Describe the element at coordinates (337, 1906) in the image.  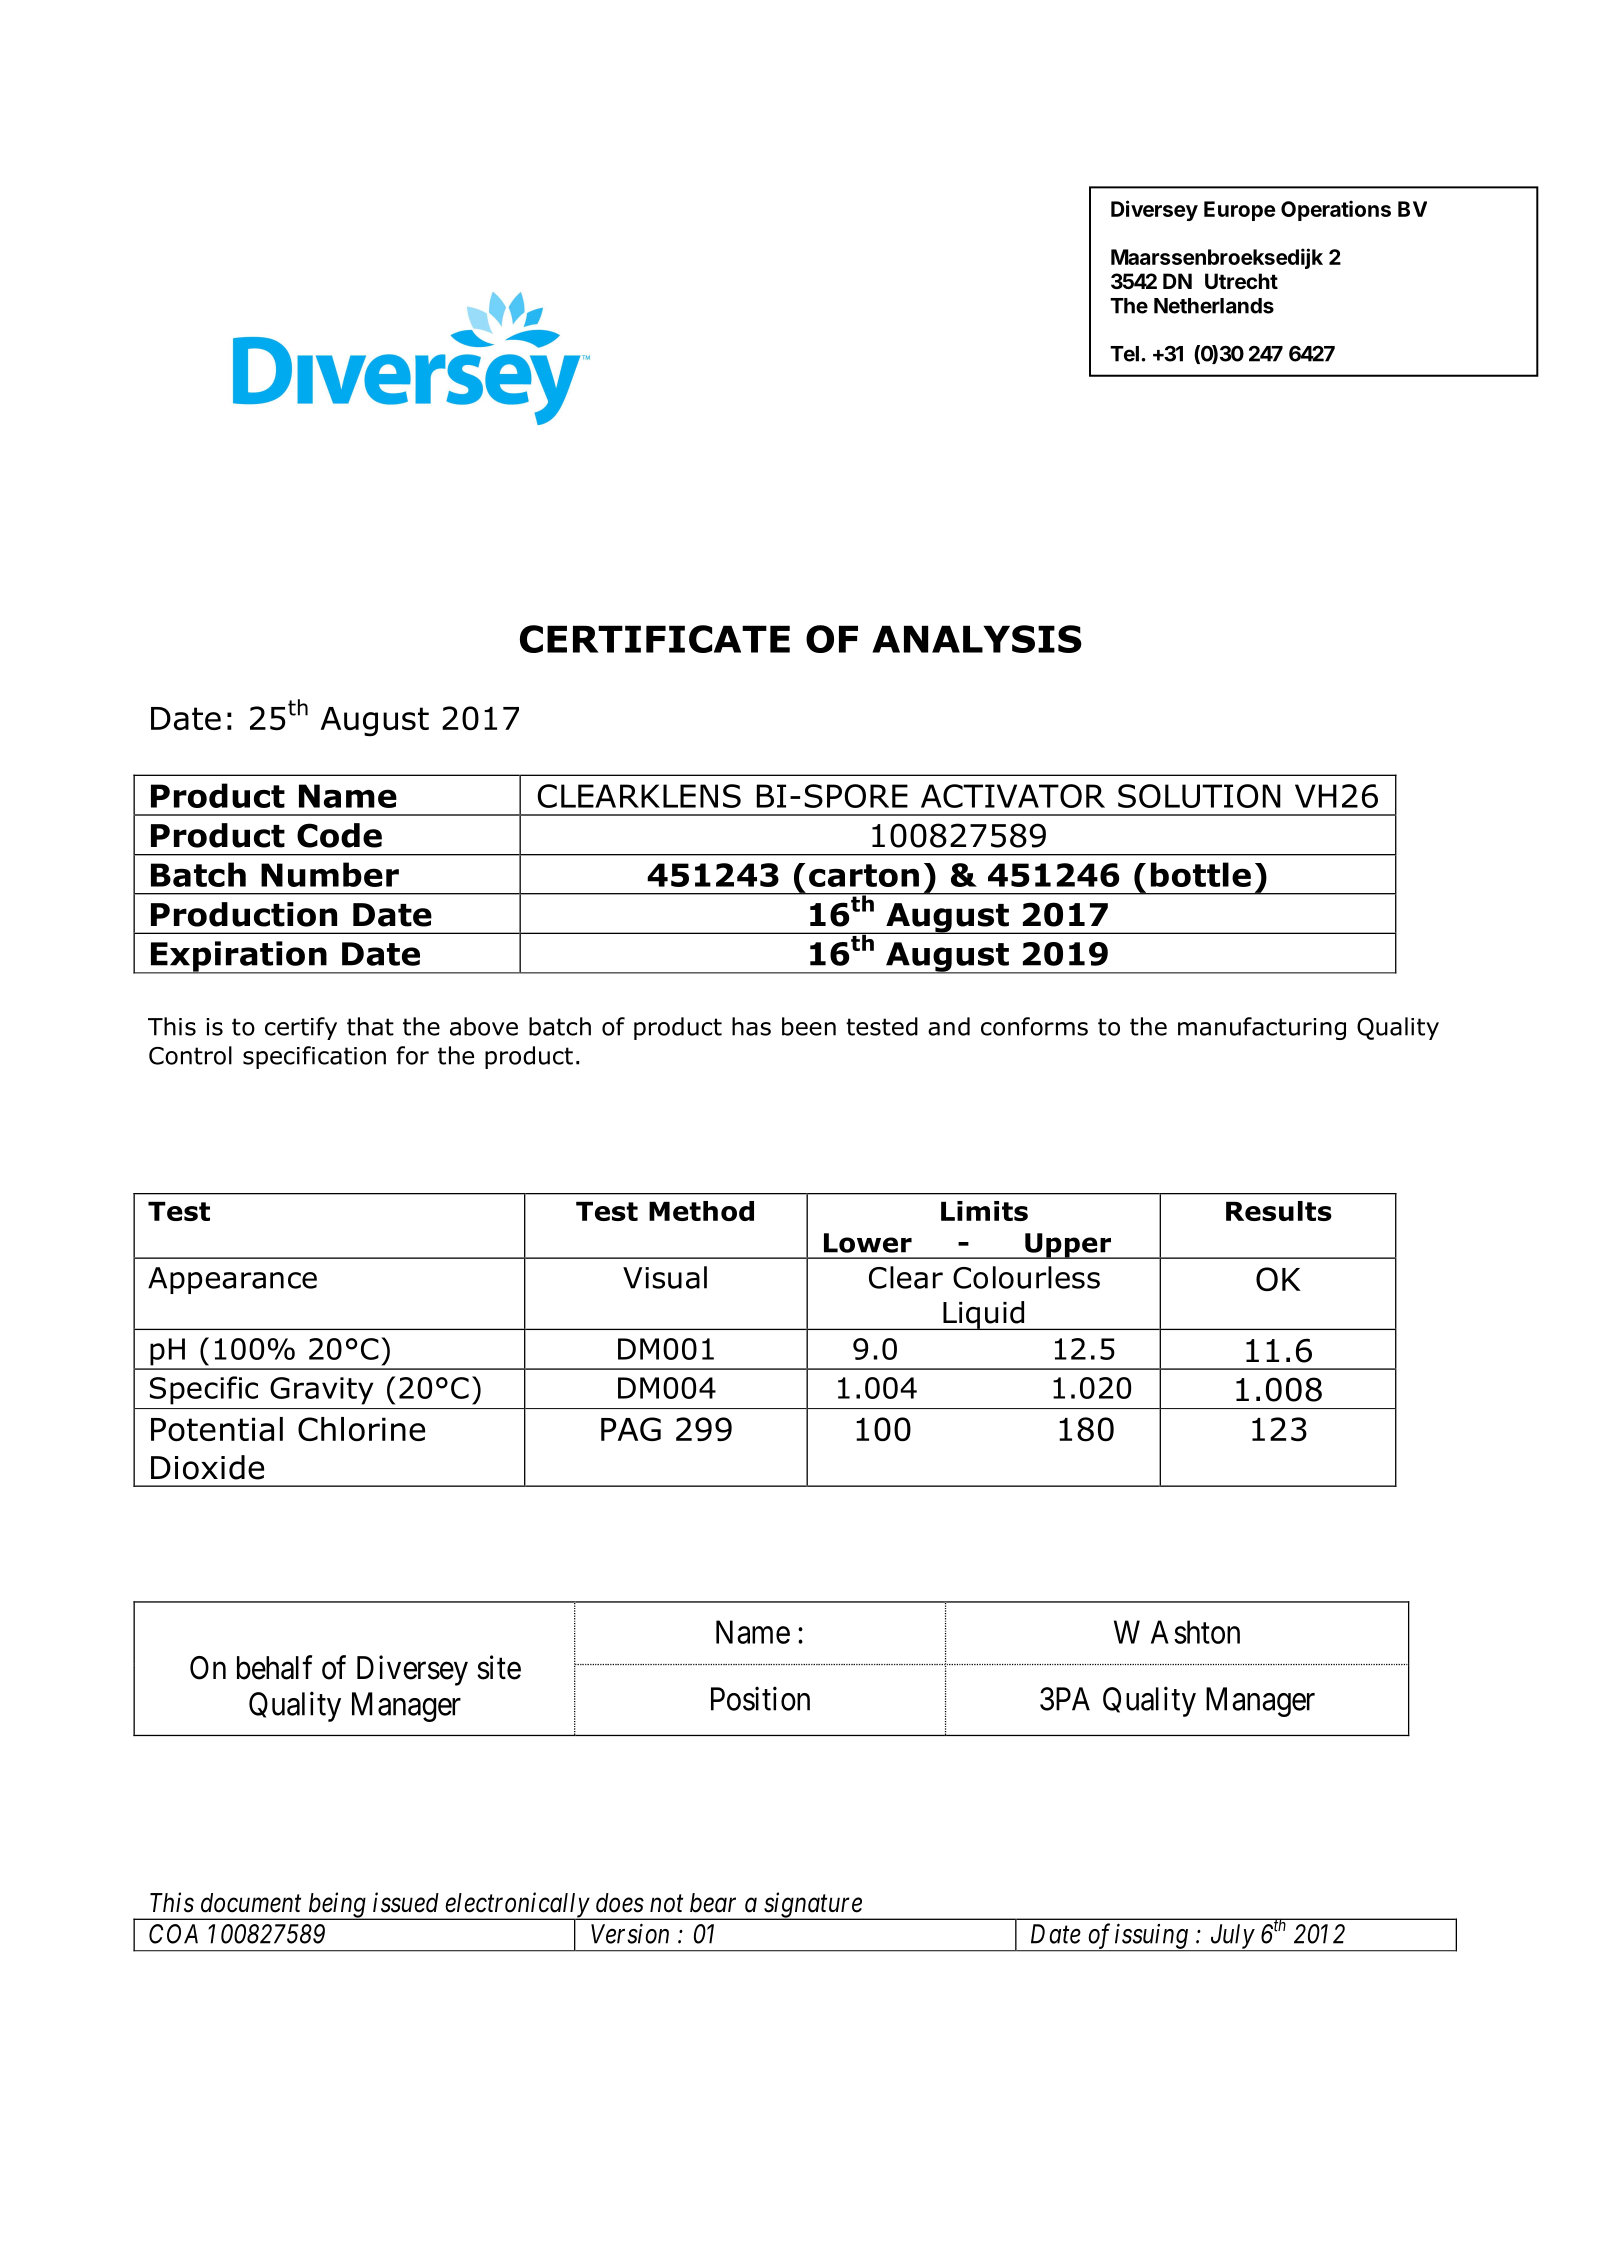
I see `being` at that location.
